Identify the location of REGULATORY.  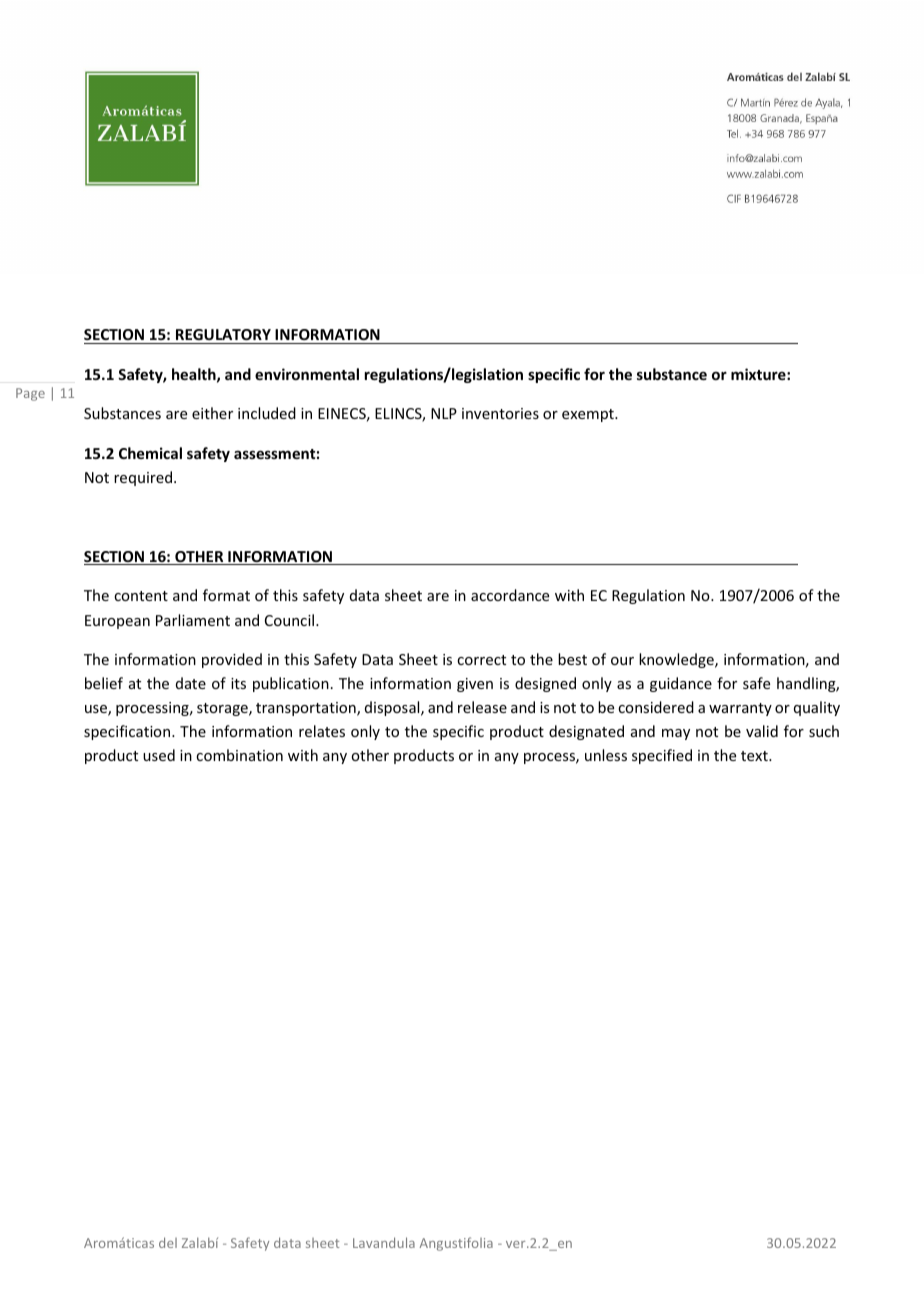
(223, 334).
